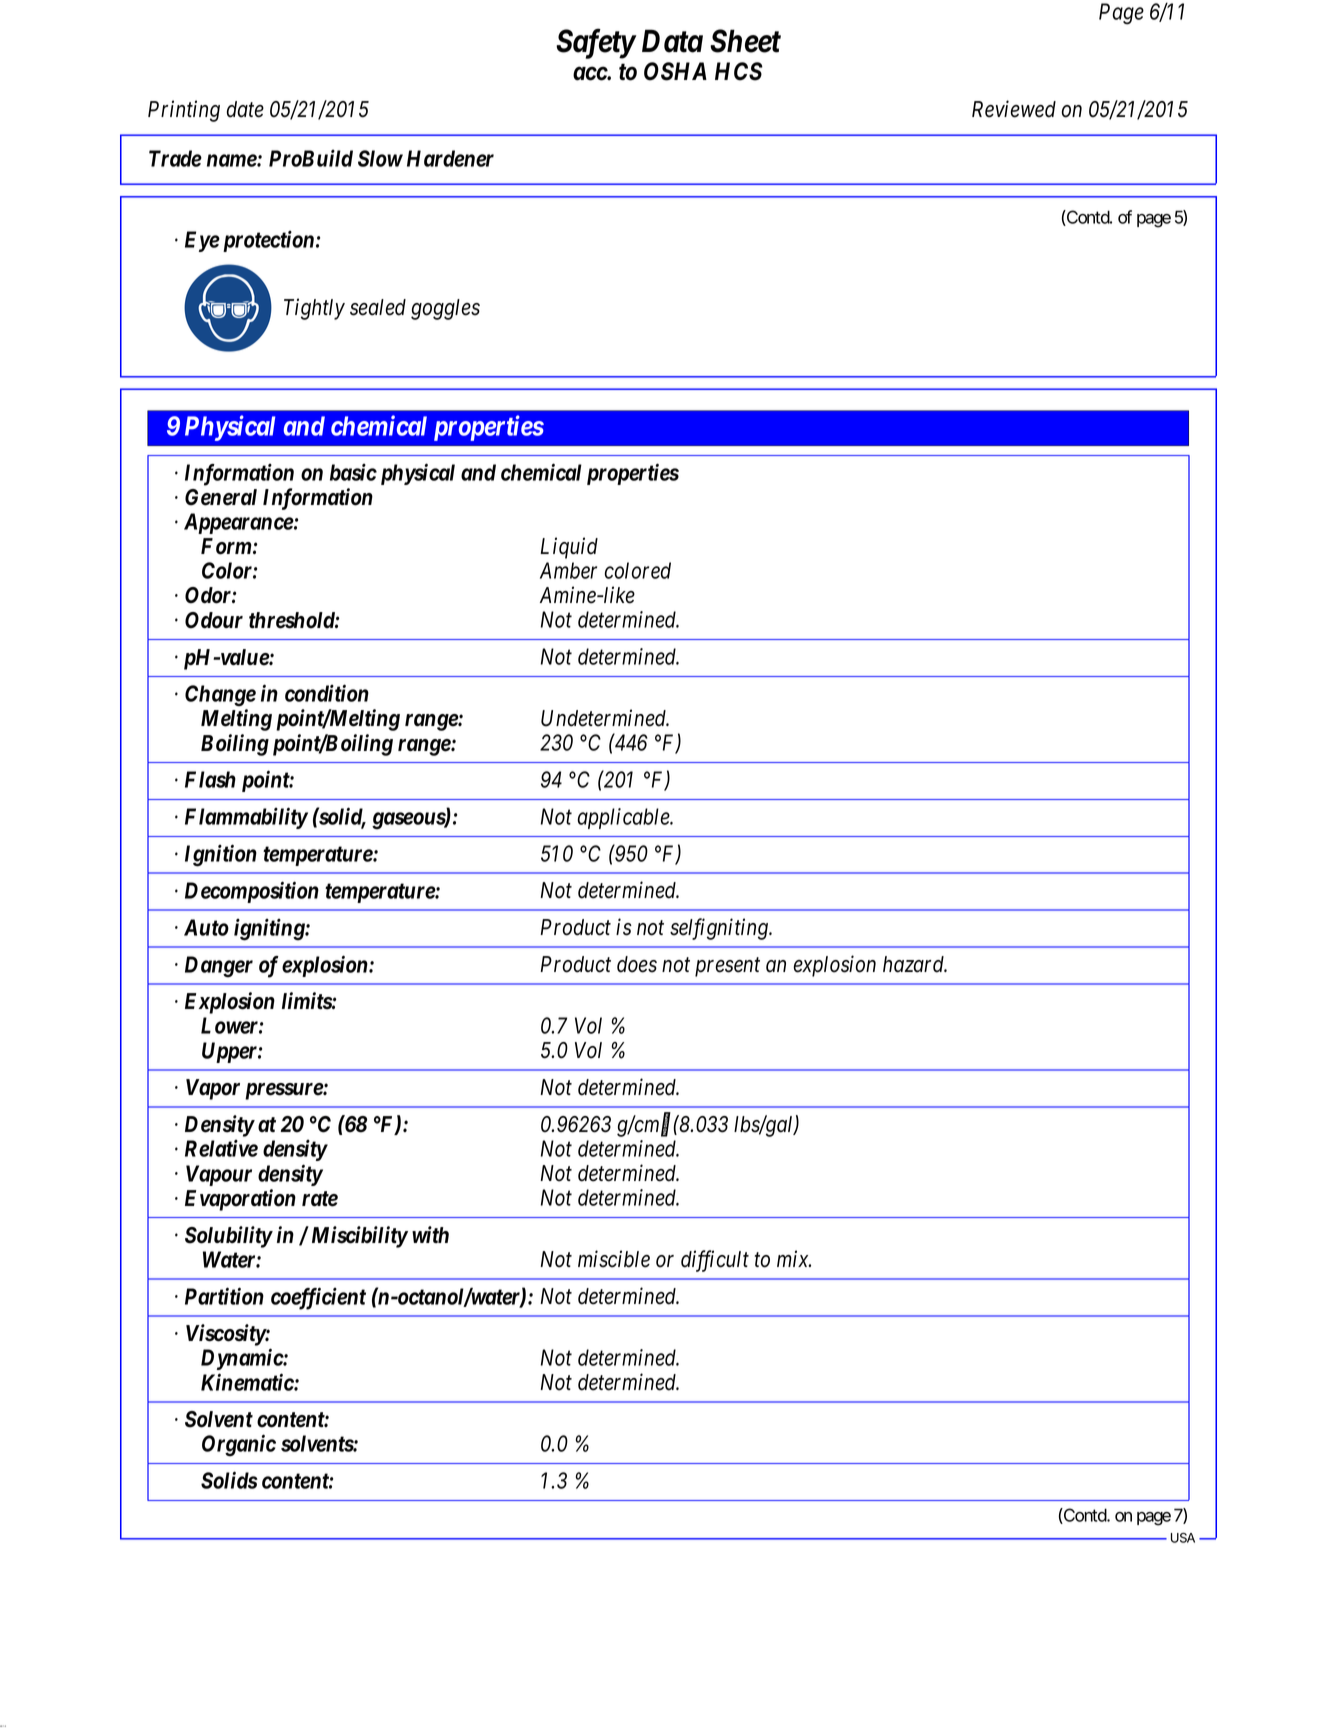 The width and height of the screenshot is (1336, 1728). I want to click on Organic, so click(239, 1445).
